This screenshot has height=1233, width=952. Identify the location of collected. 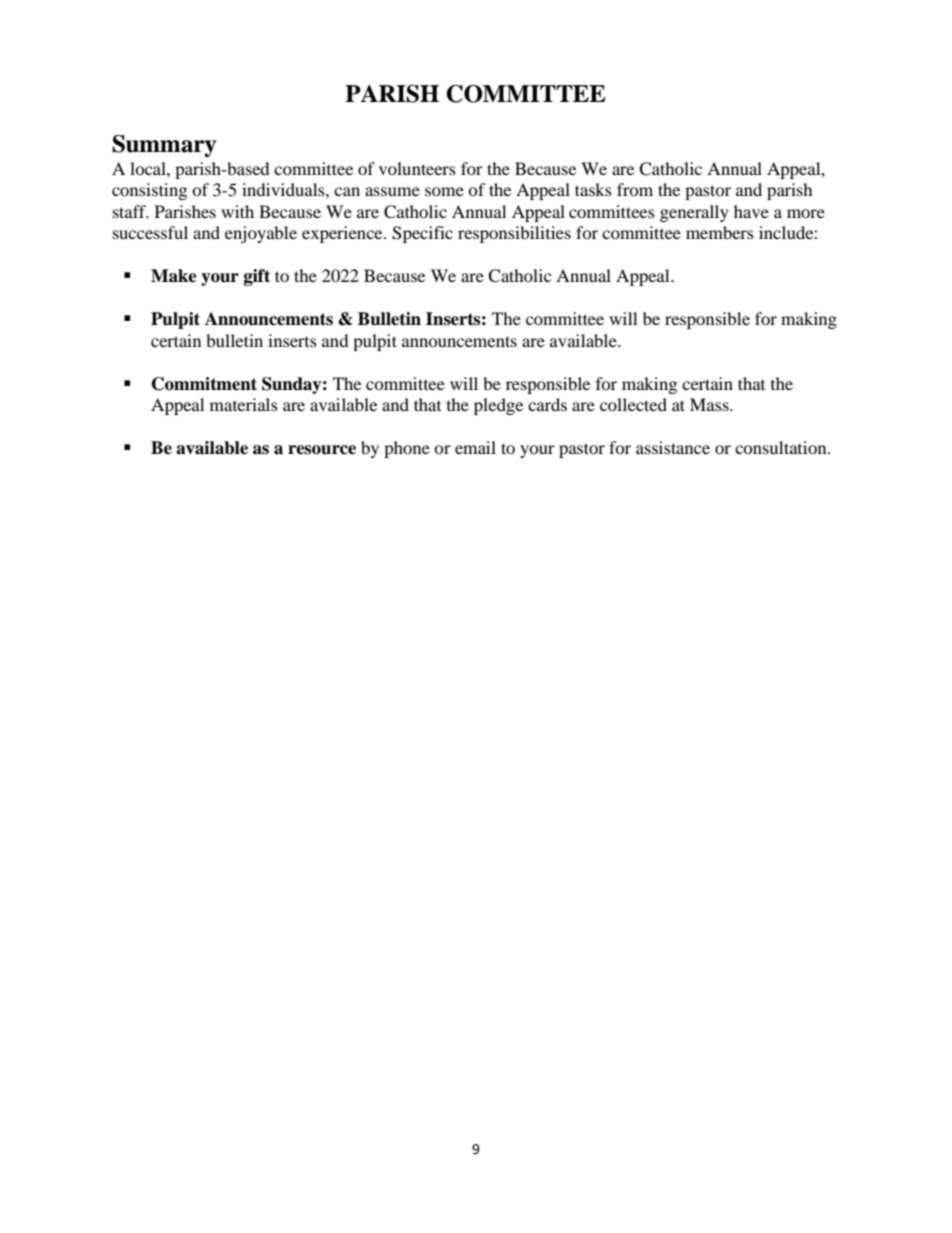
(633, 404).
